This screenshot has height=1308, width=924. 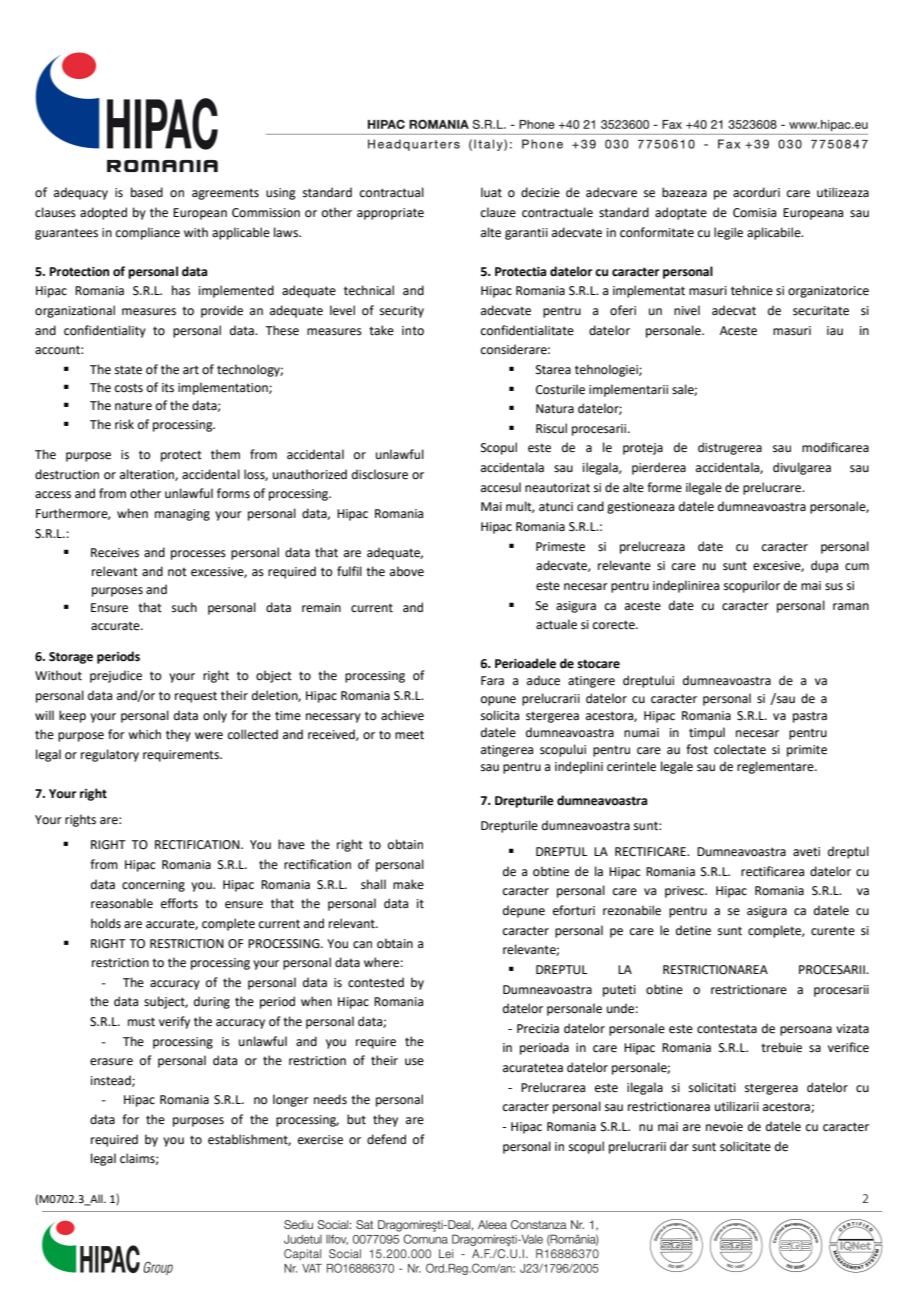 What do you see at coordinates (182, 515) in the screenshot?
I see `managing` at bounding box center [182, 515].
